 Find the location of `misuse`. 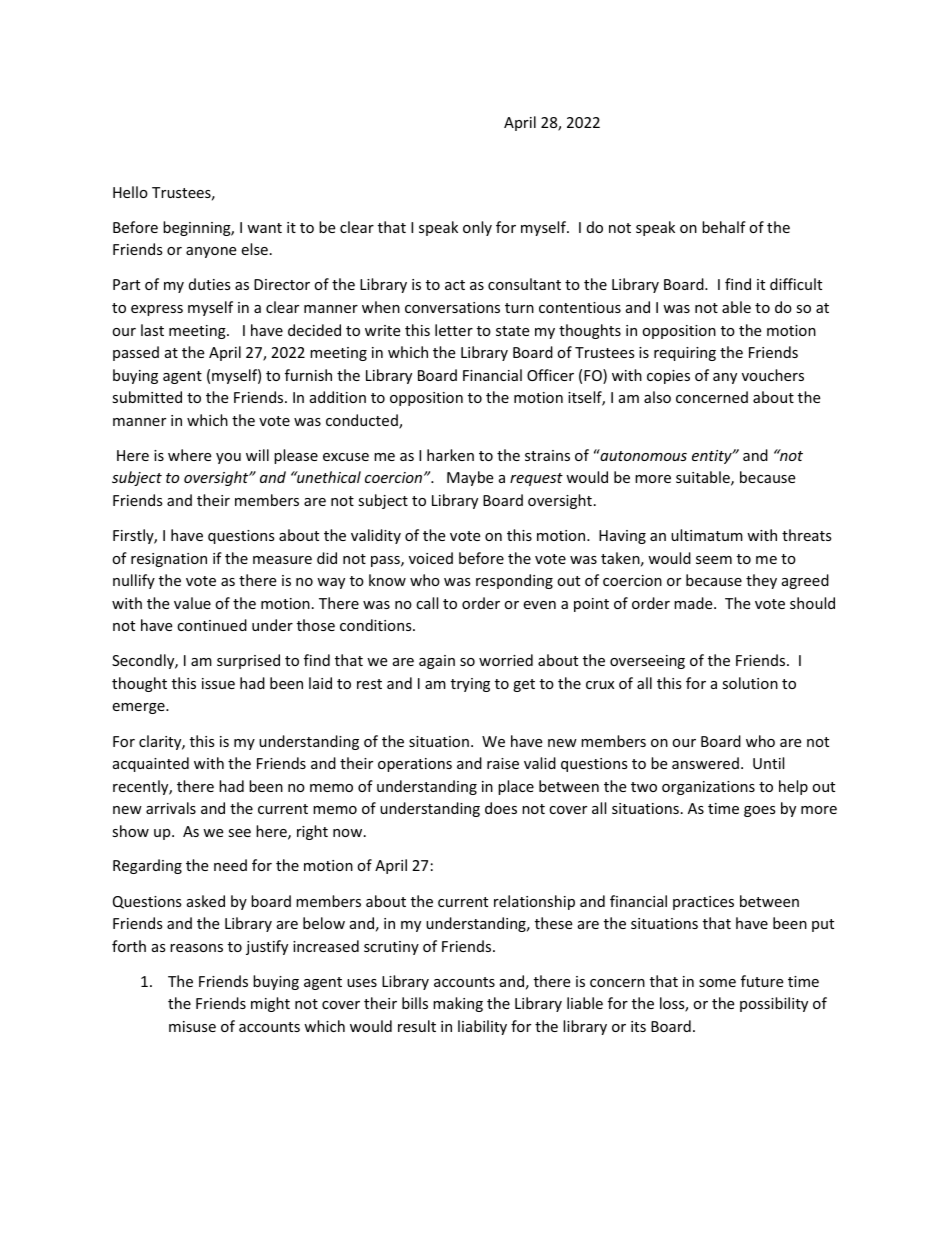

misuse is located at coordinates (192, 1026).
